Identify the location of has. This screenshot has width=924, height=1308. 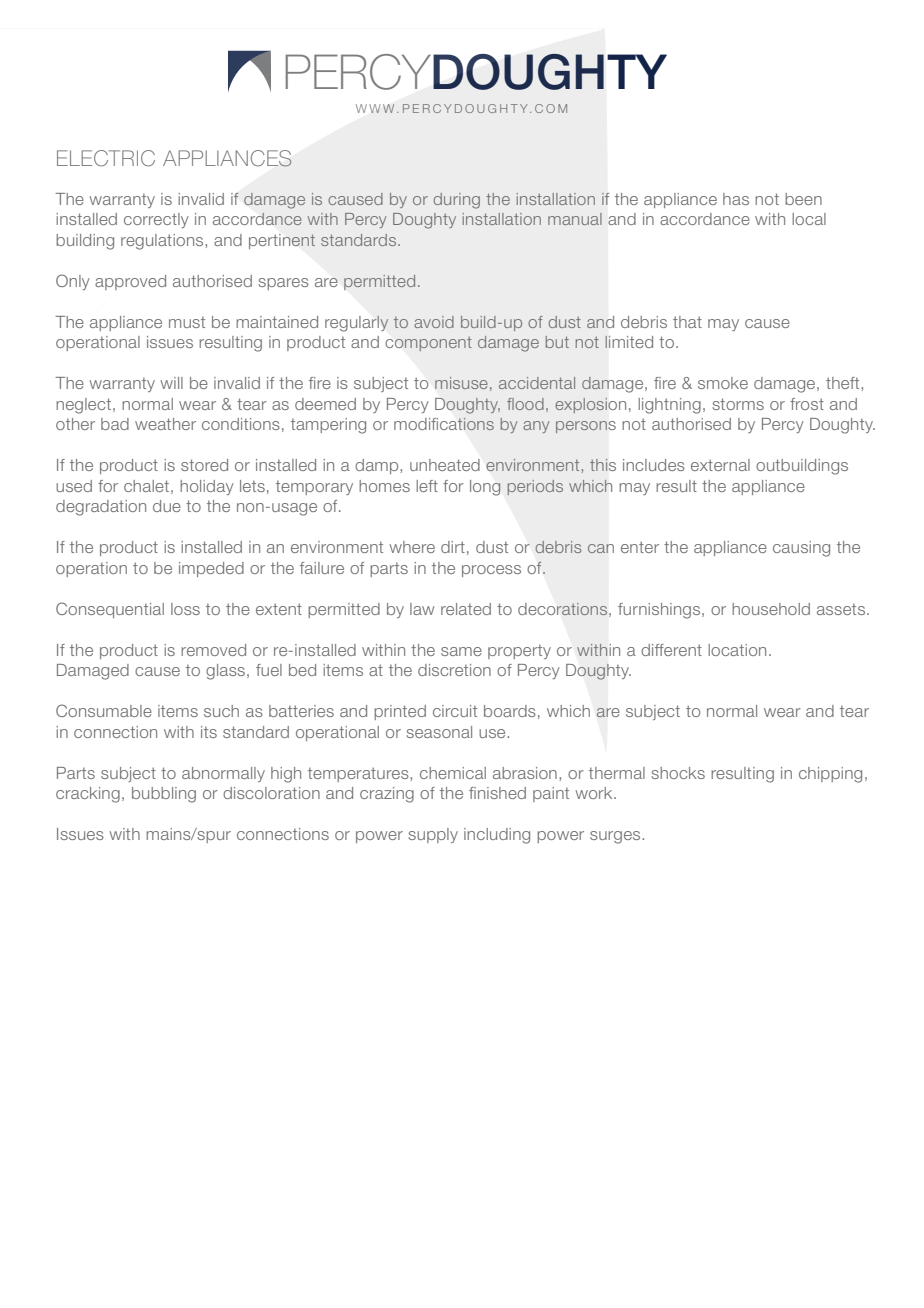
(736, 199).
